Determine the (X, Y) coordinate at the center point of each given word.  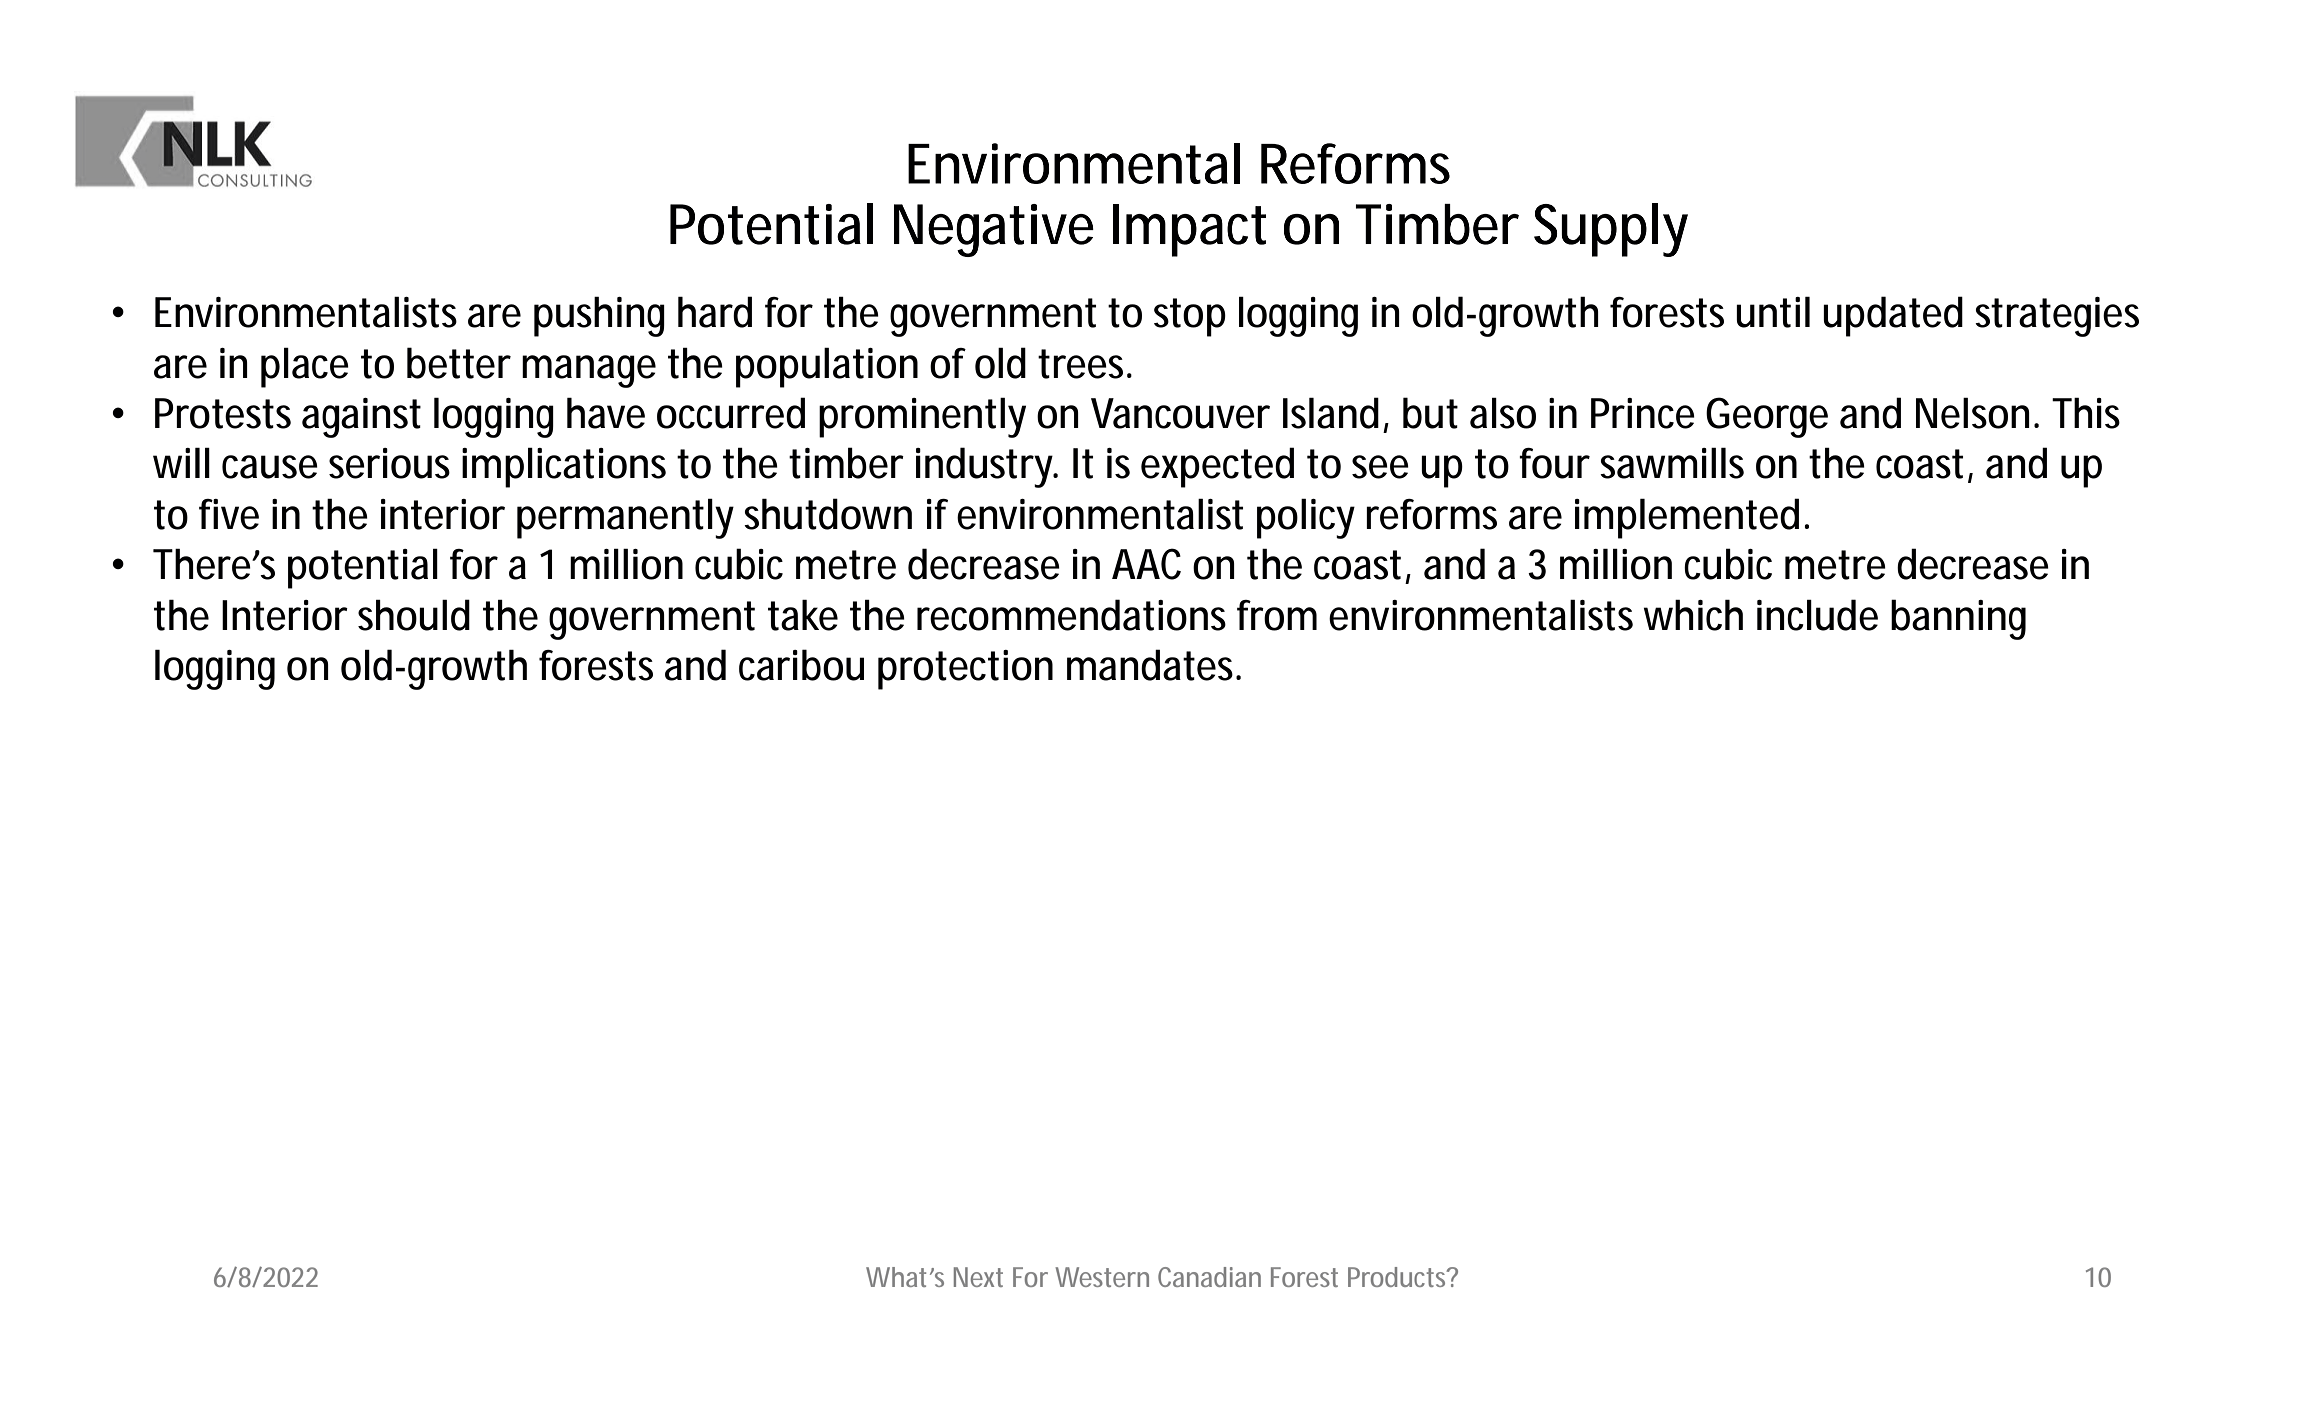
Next (978, 1277)
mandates (1153, 665)
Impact (1189, 230)
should (414, 615)
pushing (599, 316)
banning (1958, 619)
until (1773, 312)
